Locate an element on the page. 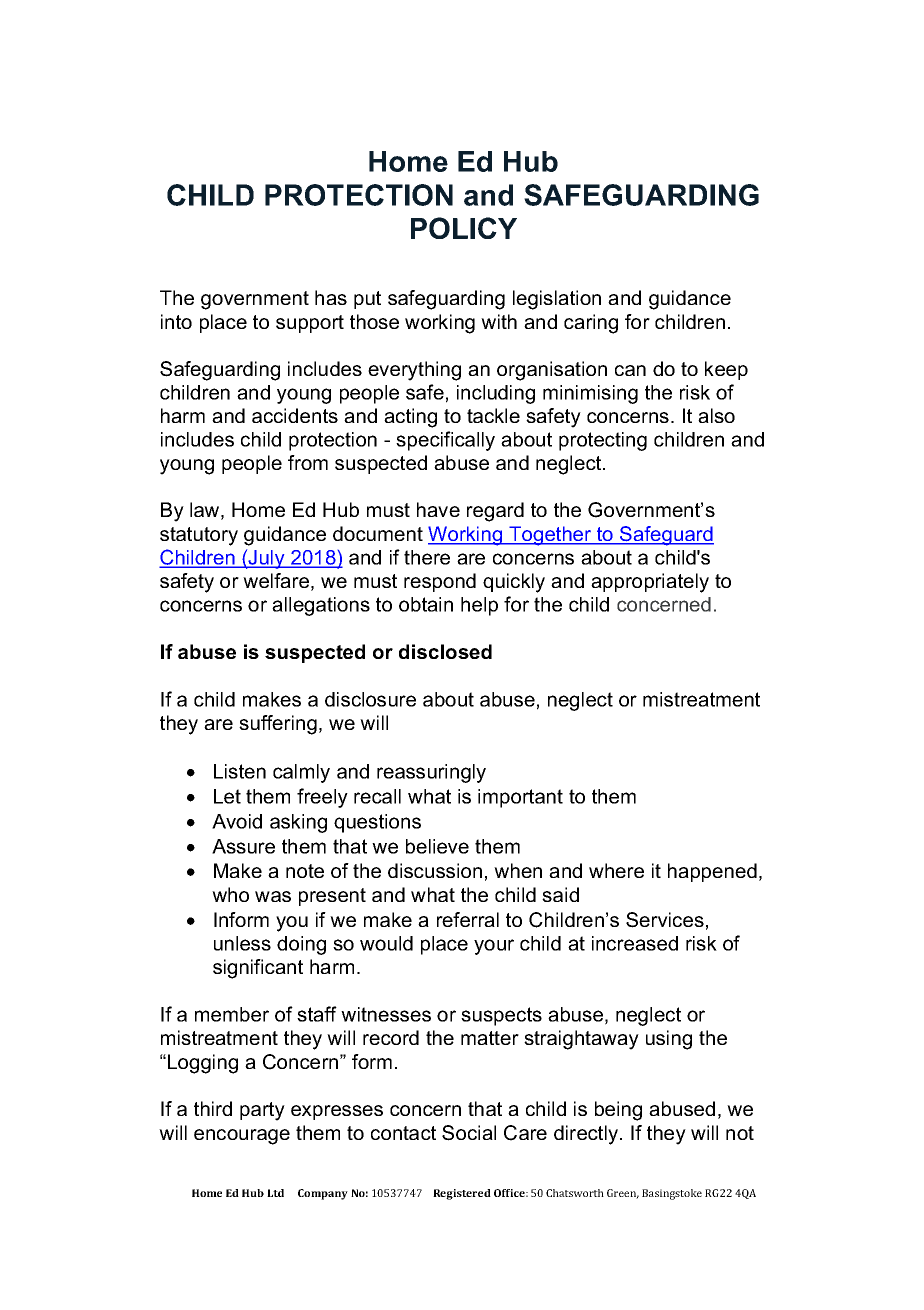 This page has width=924, height=1310. into is located at coordinates (176, 321).
